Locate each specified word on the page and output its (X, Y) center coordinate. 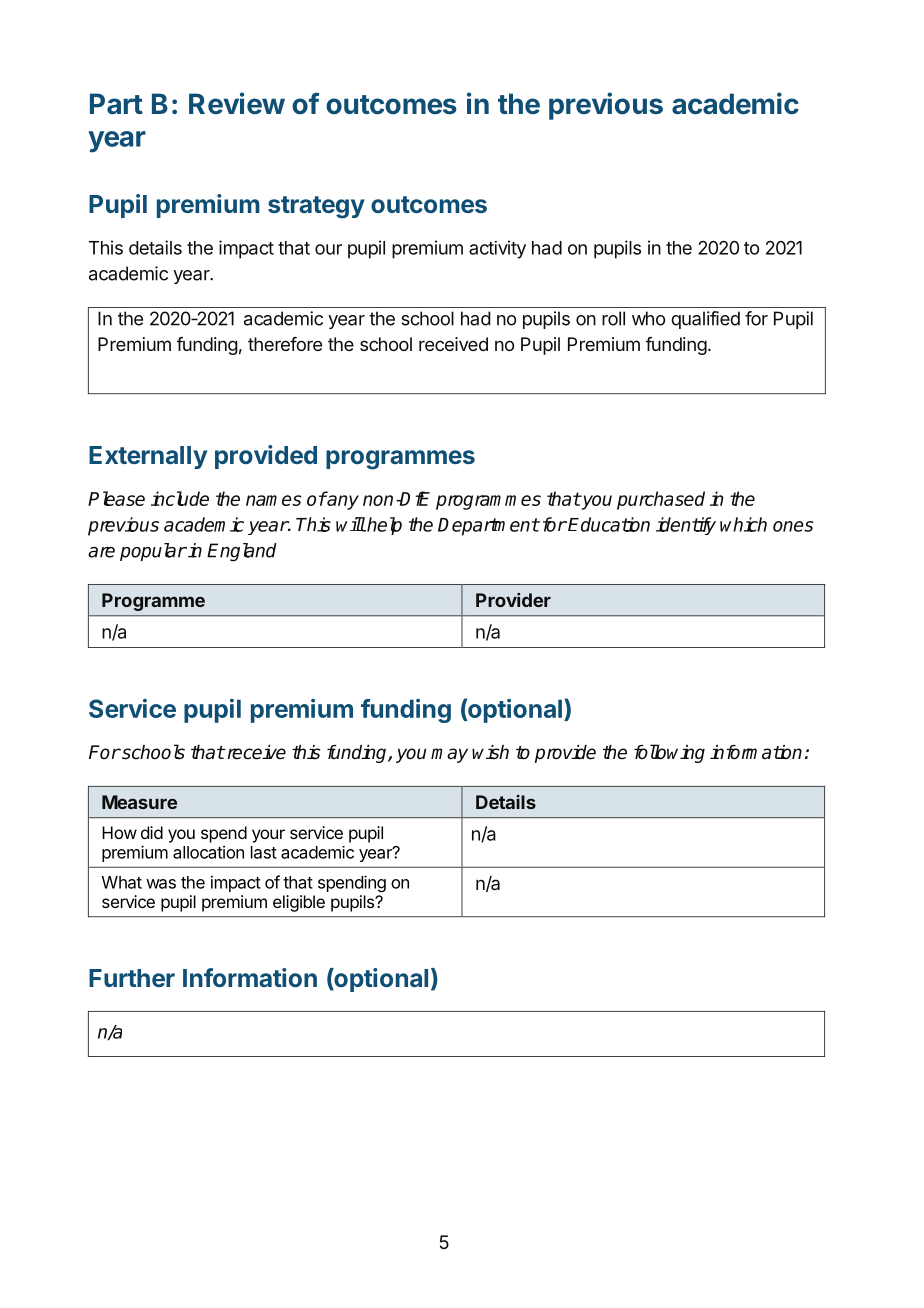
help (383, 526)
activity (497, 249)
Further (132, 978)
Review (237, 103)
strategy (316, 207)
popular (153, 552)
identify (686, 526)
